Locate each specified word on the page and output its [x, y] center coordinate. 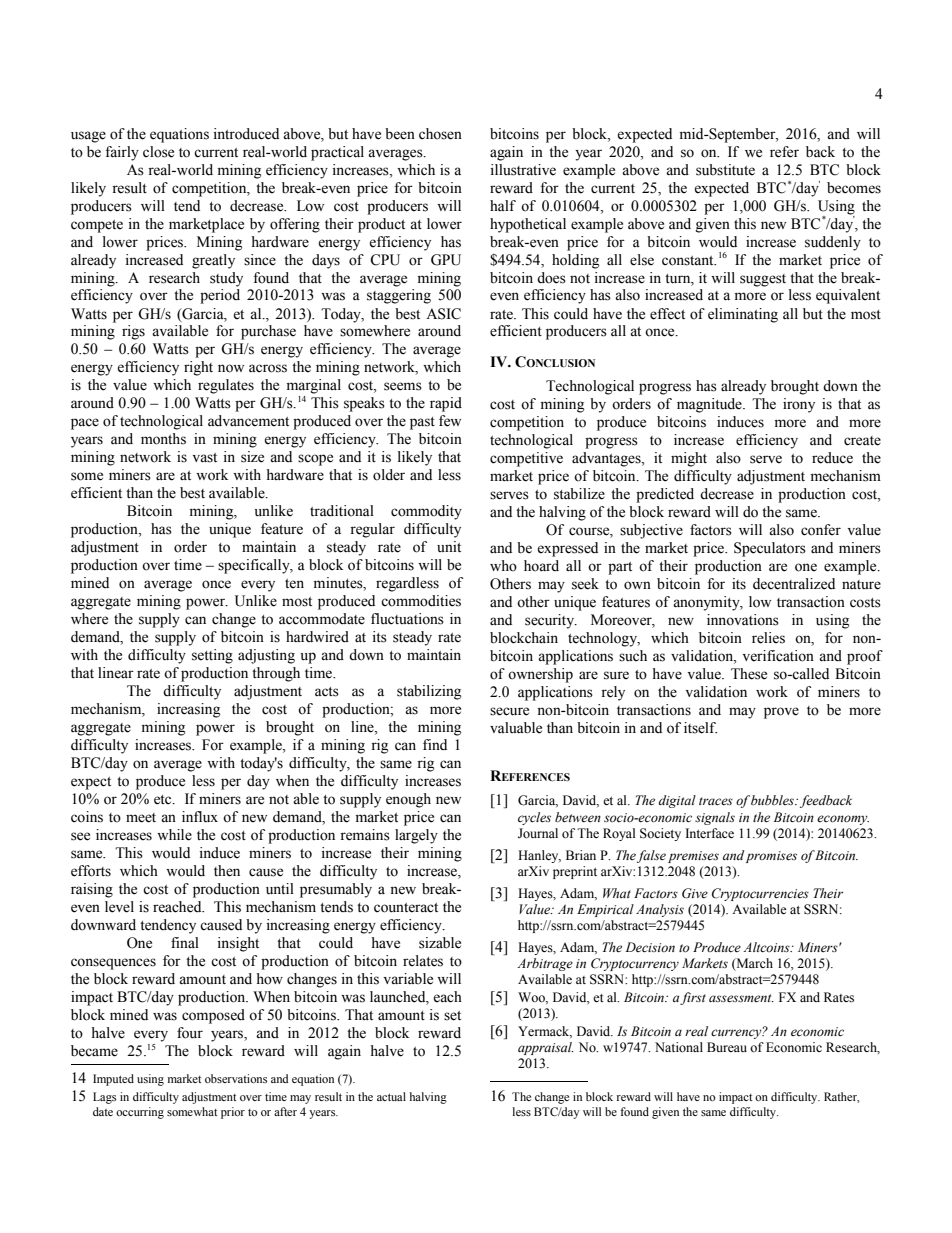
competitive [526, 459]
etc [164, 800]
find [435, 744]
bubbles [774, 800]
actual [391, 1096]
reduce [832, 458]
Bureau [727, 1047]
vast [205, 458]
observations [236, 1078]
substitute [725, 170]
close [158, 152]
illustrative [523, 170]
